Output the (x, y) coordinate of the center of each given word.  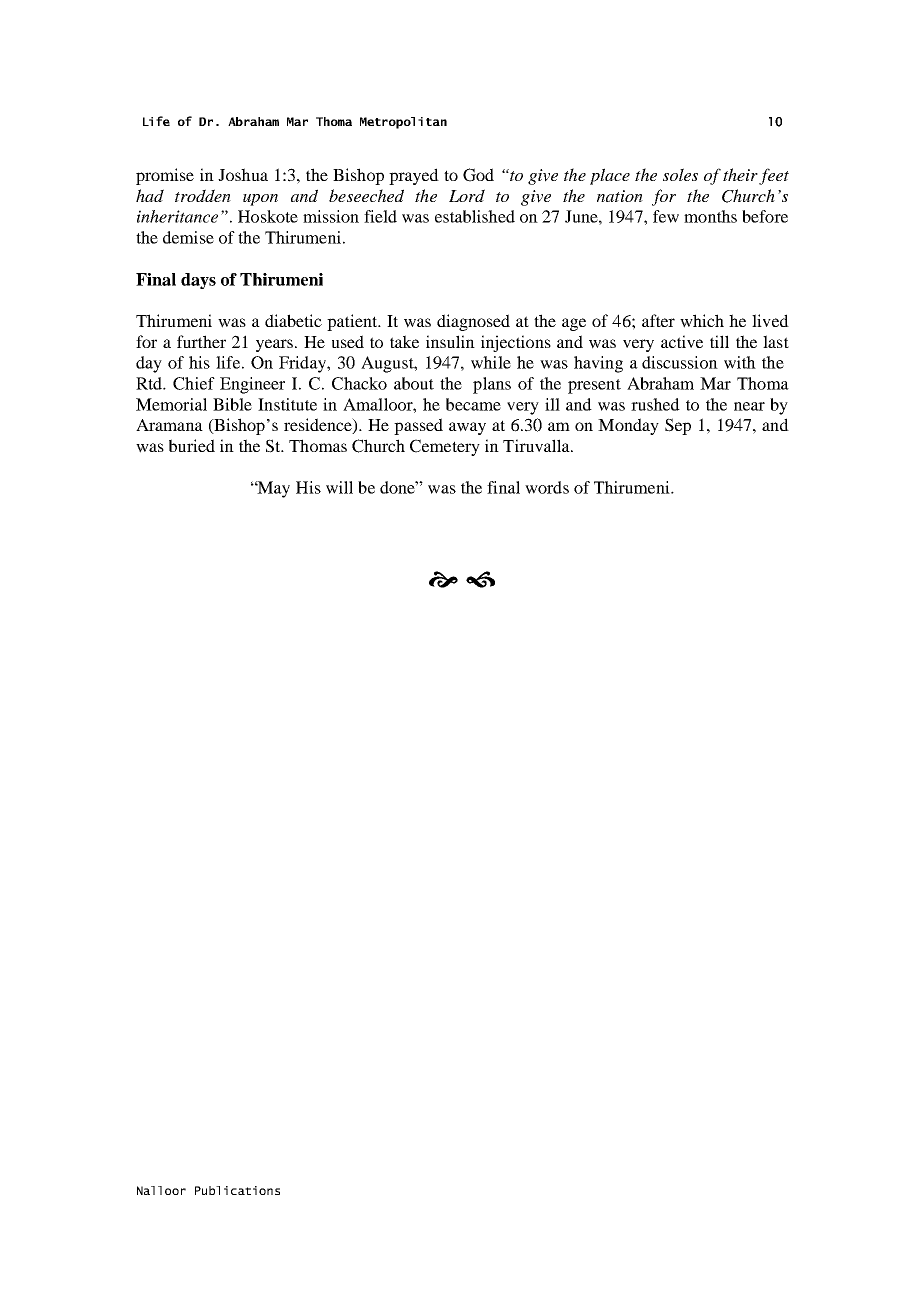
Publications (237, 1190)
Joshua (243, 174)
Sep (678, 426)
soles (680, 174)
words (547, 487)
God (478, 175)
